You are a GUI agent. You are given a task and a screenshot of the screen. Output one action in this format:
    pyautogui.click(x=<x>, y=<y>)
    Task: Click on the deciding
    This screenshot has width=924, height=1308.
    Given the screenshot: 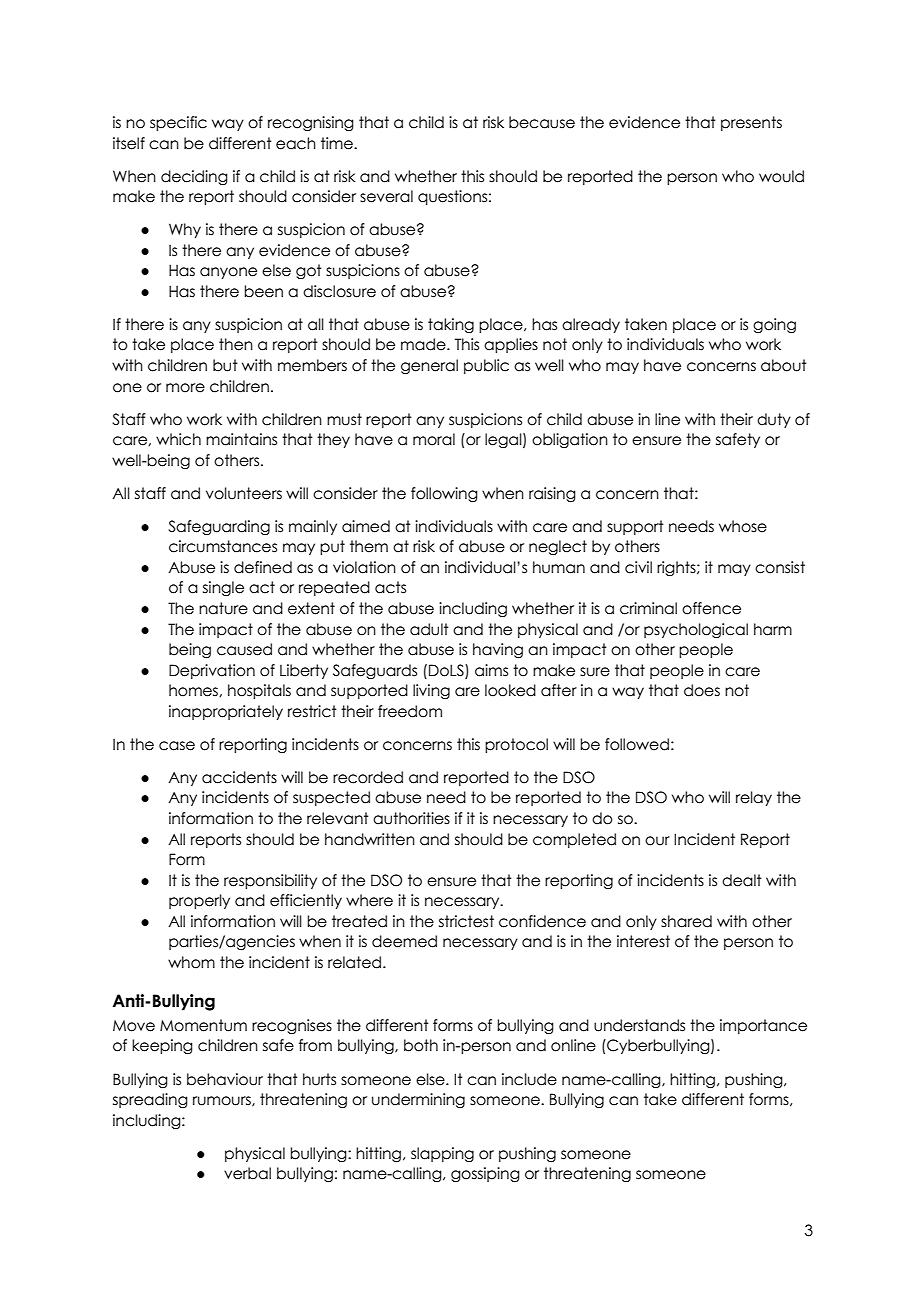 What is the action you would take?
    pyautogui.click(x=194, y=177)
